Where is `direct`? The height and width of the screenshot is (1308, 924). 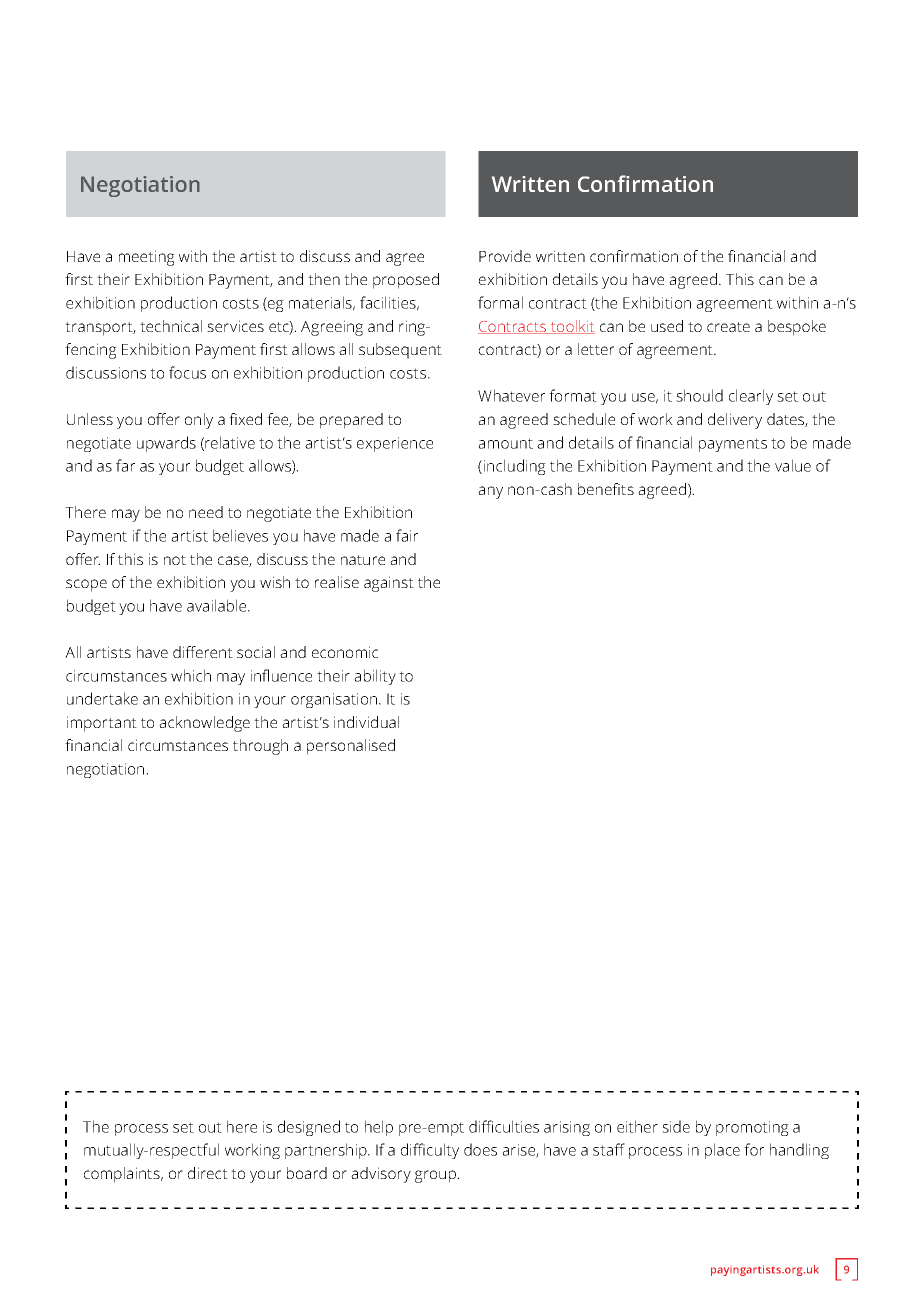 direct is located at coordinates (208, 1173).
